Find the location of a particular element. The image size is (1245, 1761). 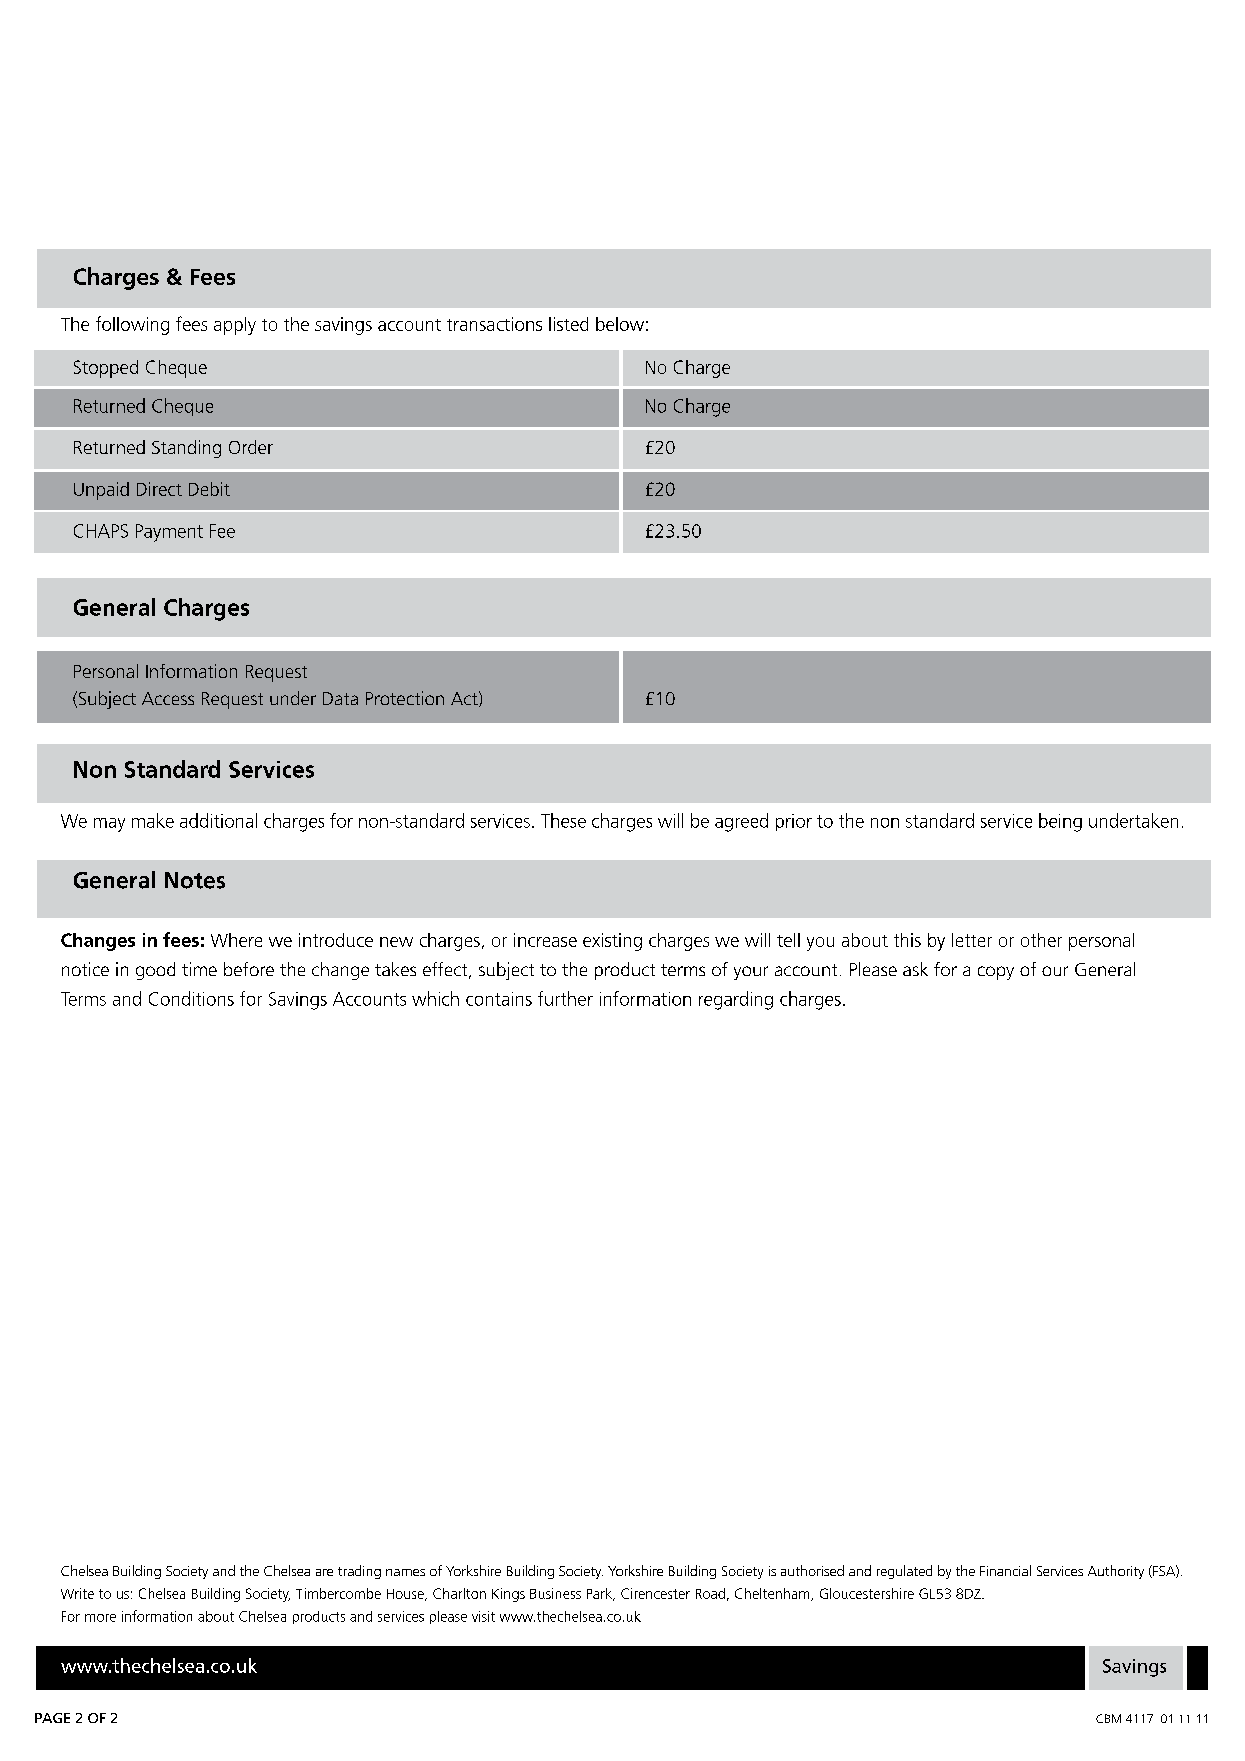

are is located at coordinates (324, 1572).
